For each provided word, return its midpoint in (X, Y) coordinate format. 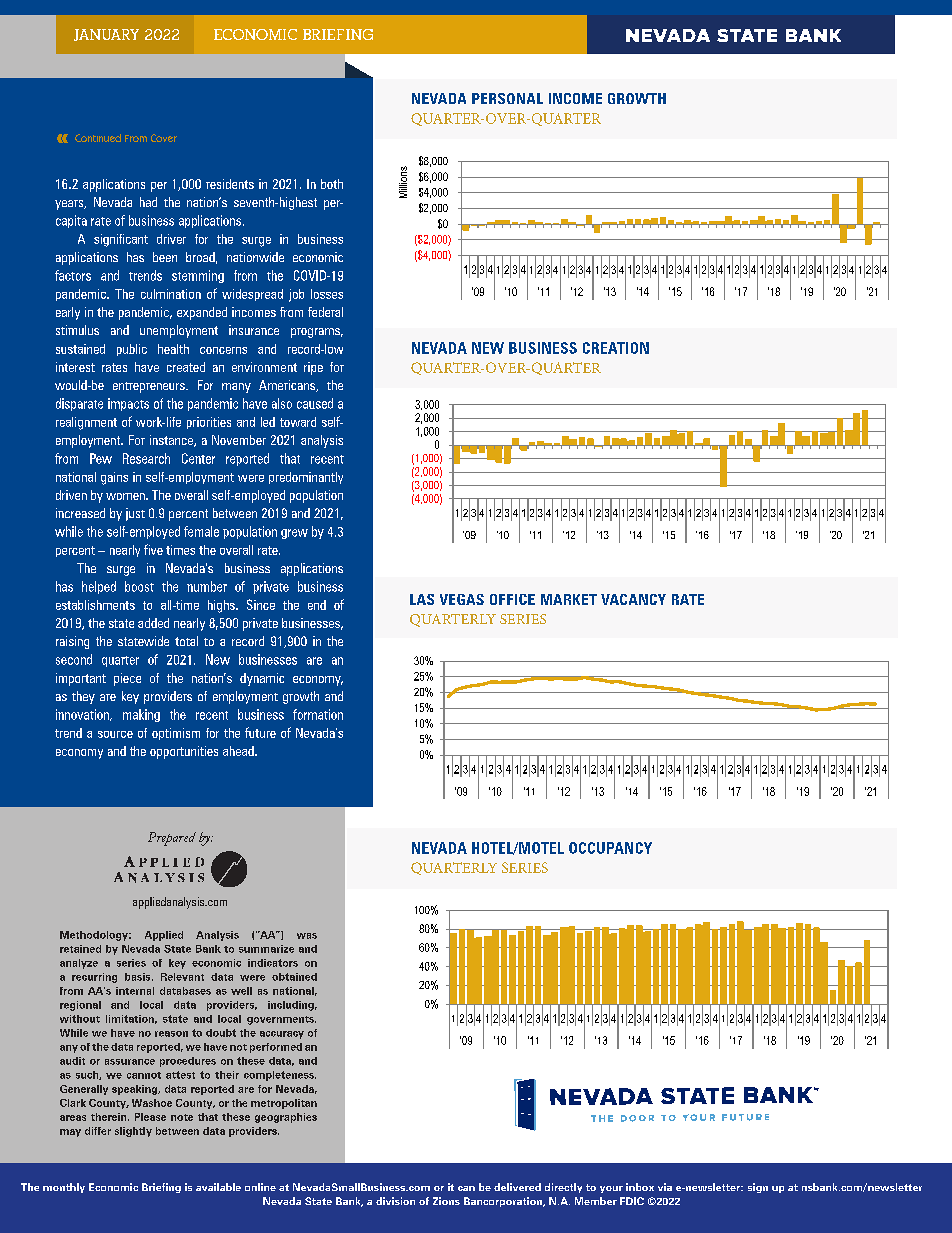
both (332, 184)
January (106, 35)
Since (261, 604)
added (153, 623)
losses (327, 294)
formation (318, 714)
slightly (133, 1132)
